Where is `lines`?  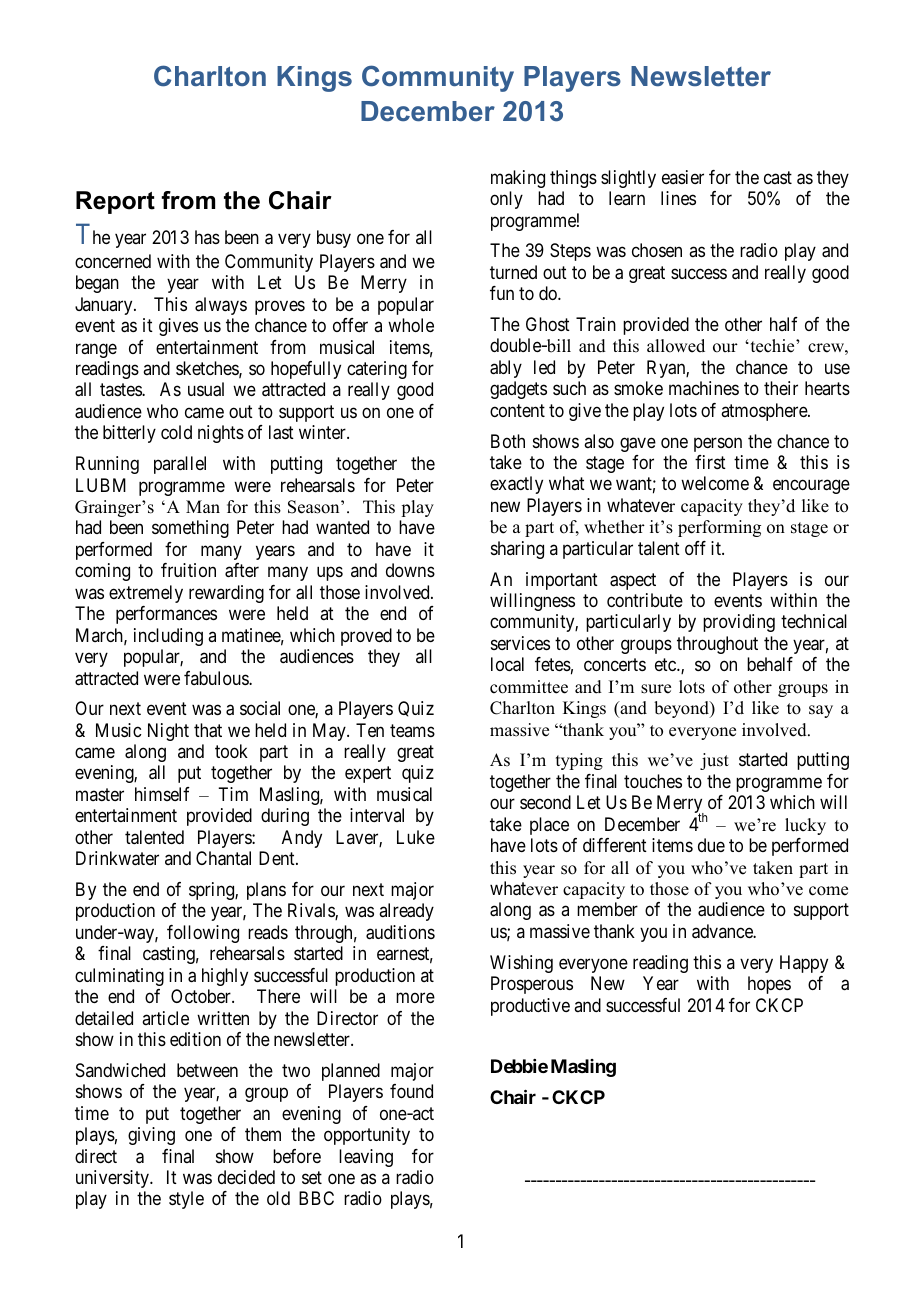
lines is located at coordinates (678, 198).
